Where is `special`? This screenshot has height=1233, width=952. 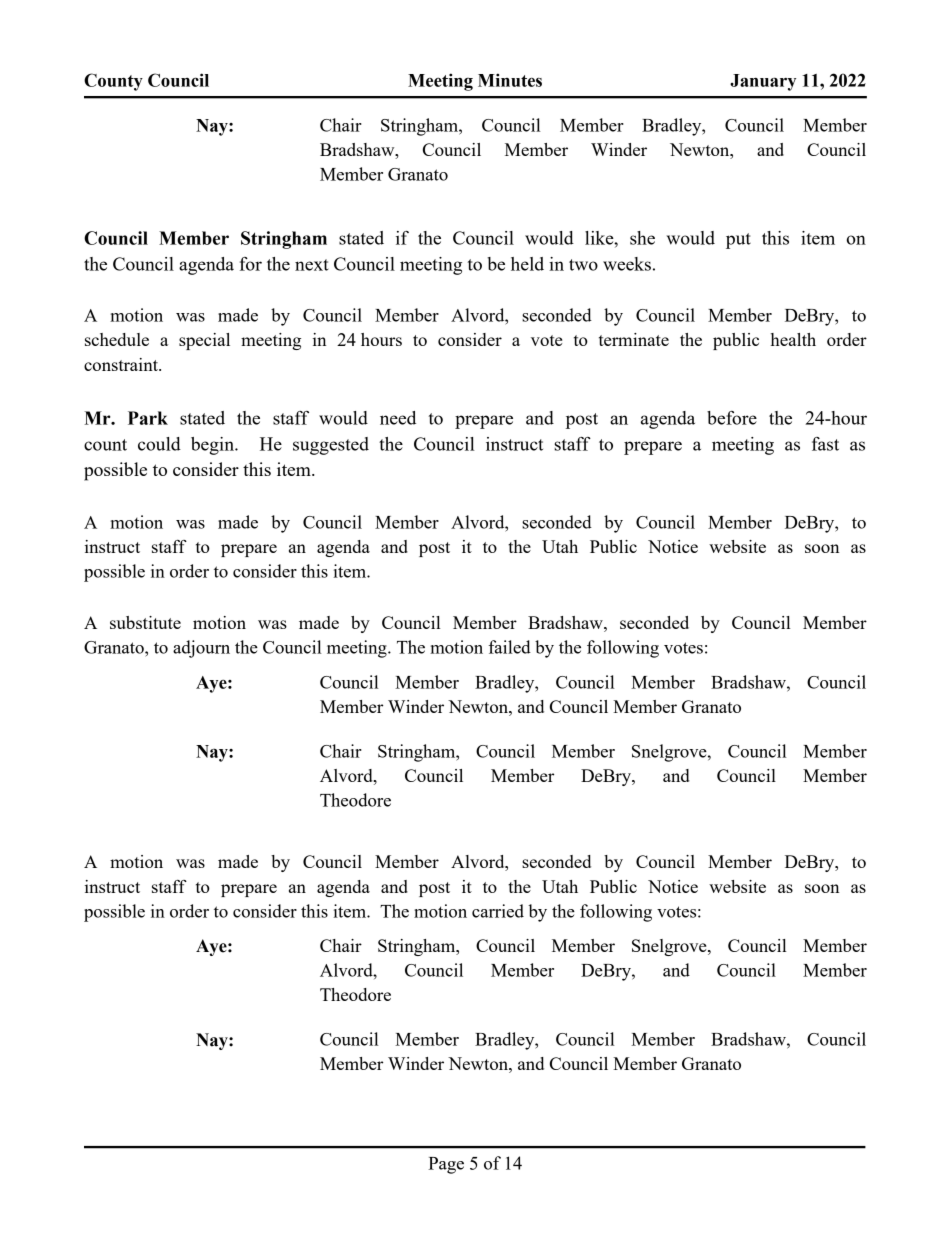
special is located at coordinates (204, 341).
